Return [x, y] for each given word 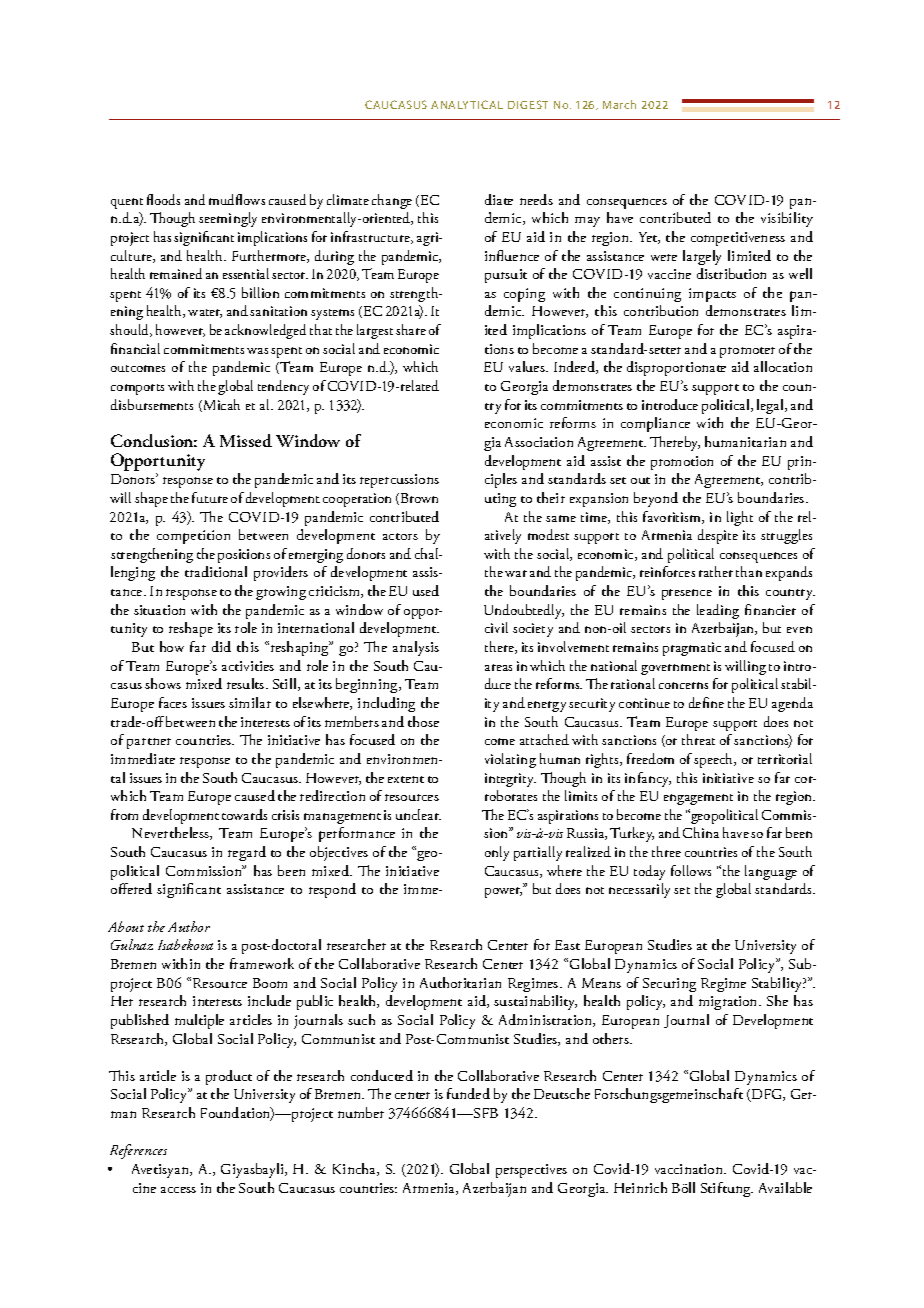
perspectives [531, 1171]
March [619, 104]
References [138, 1151]
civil [496, 627]
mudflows [237, 199]
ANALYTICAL [467, 104]
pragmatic [692, 649]
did [221, 646]
